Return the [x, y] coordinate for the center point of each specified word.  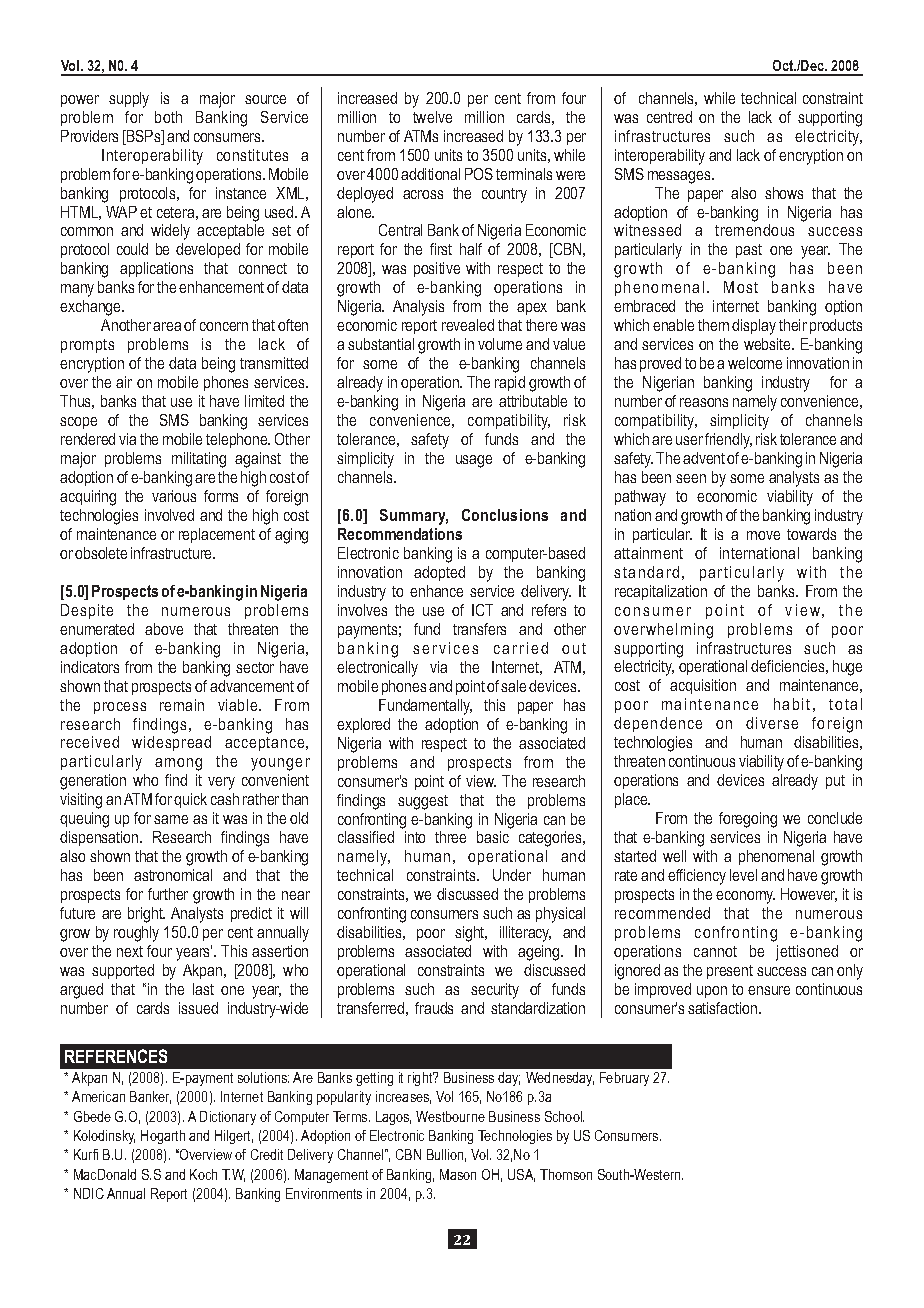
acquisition [703, 686]
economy [745, 897]
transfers [479, 629]
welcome [755, 363]
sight [471, 934]
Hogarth [163, 1137]
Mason [458, 1174]
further [168, 894]
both [168, 117]
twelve [432, 117]
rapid [510, 383]
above [164, 629]
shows [784, 193]
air [124, 382]
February [624, 1079]
